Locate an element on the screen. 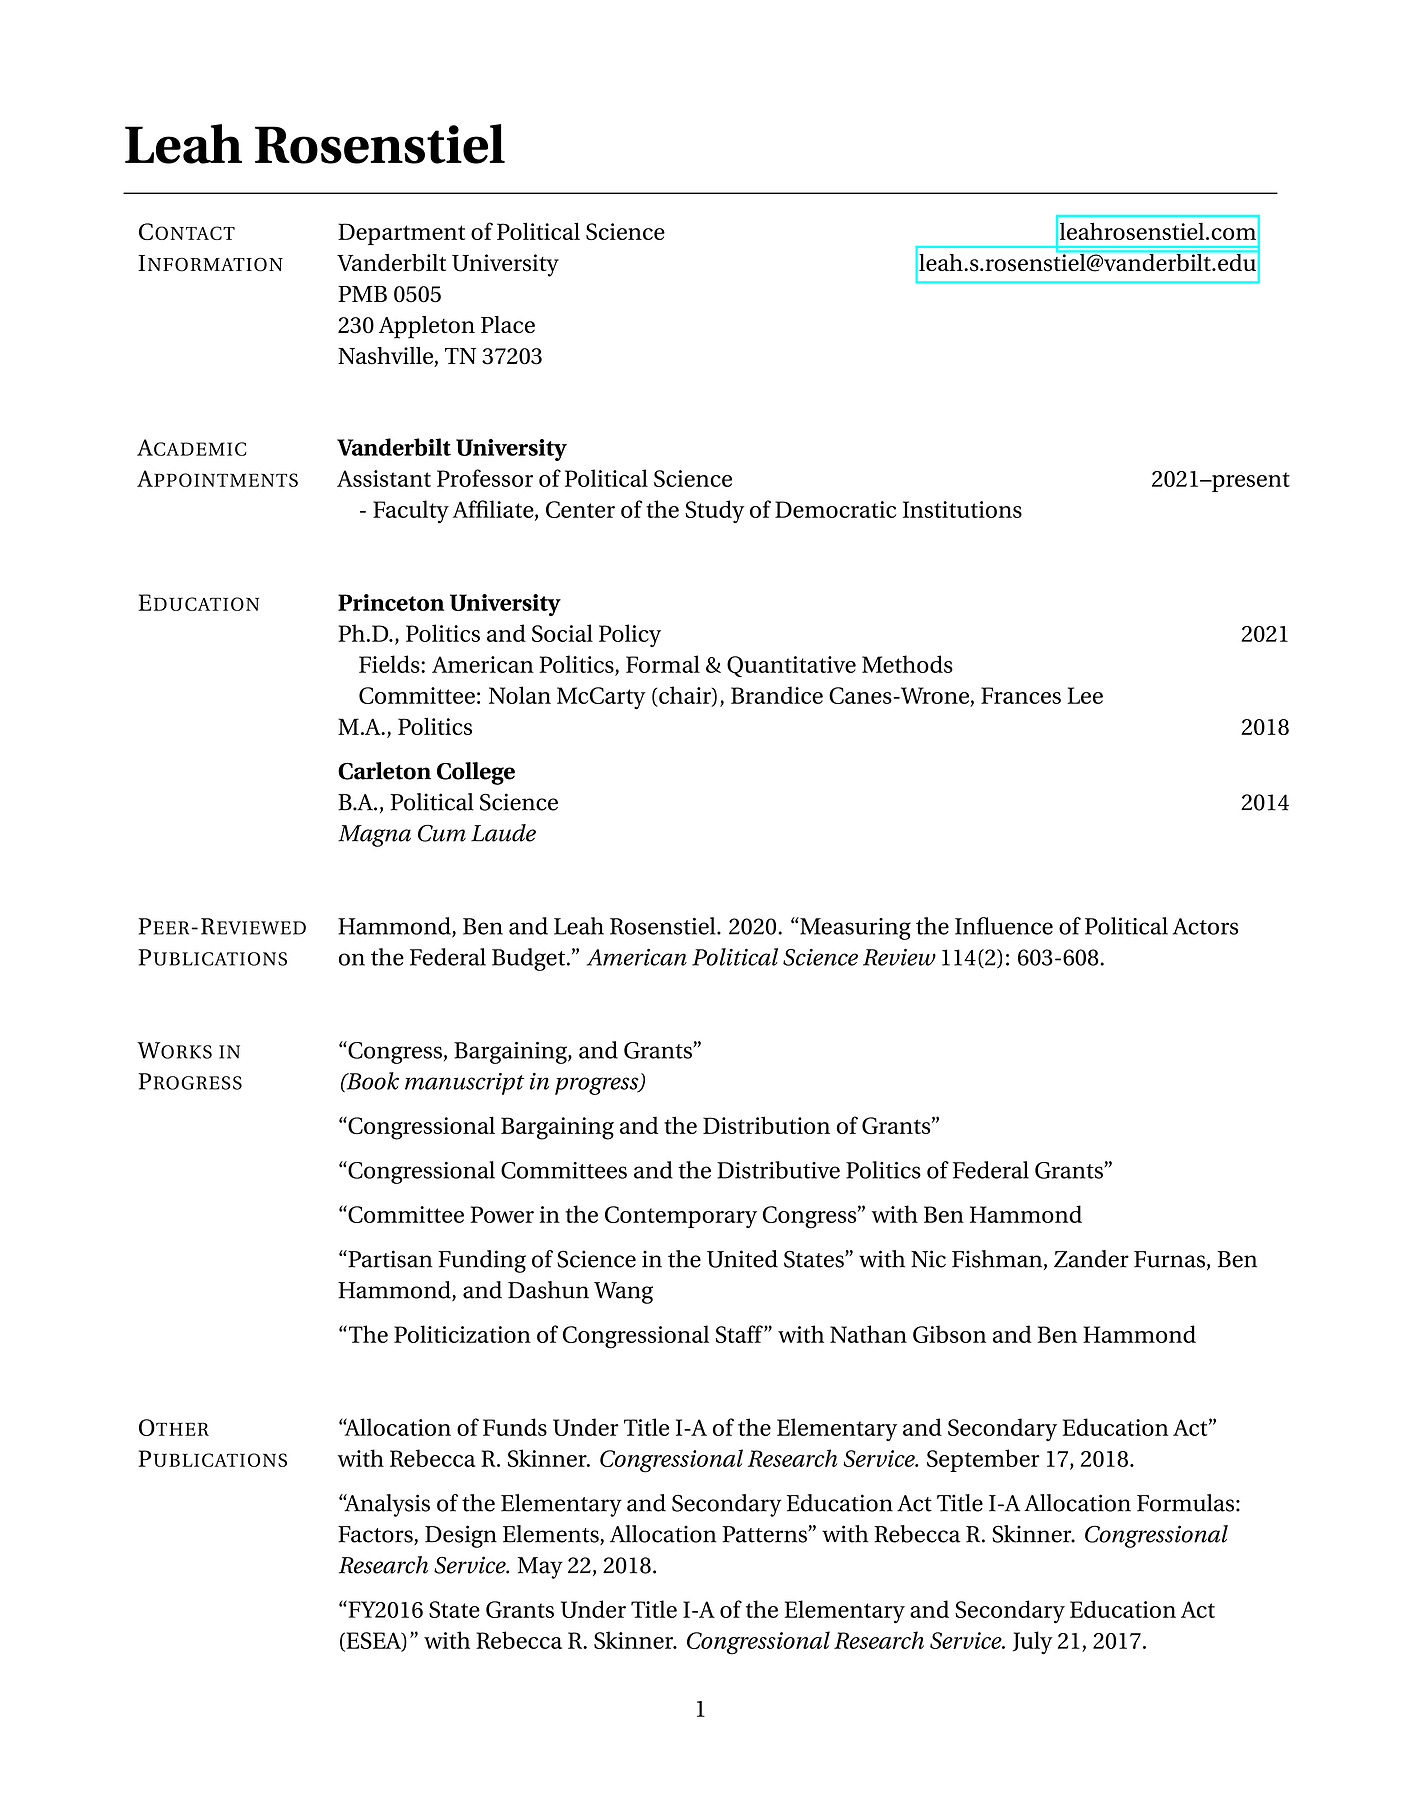 The width and height of the screenshot is (1401, 1813). Design is located at coordinates (461, 1536).
